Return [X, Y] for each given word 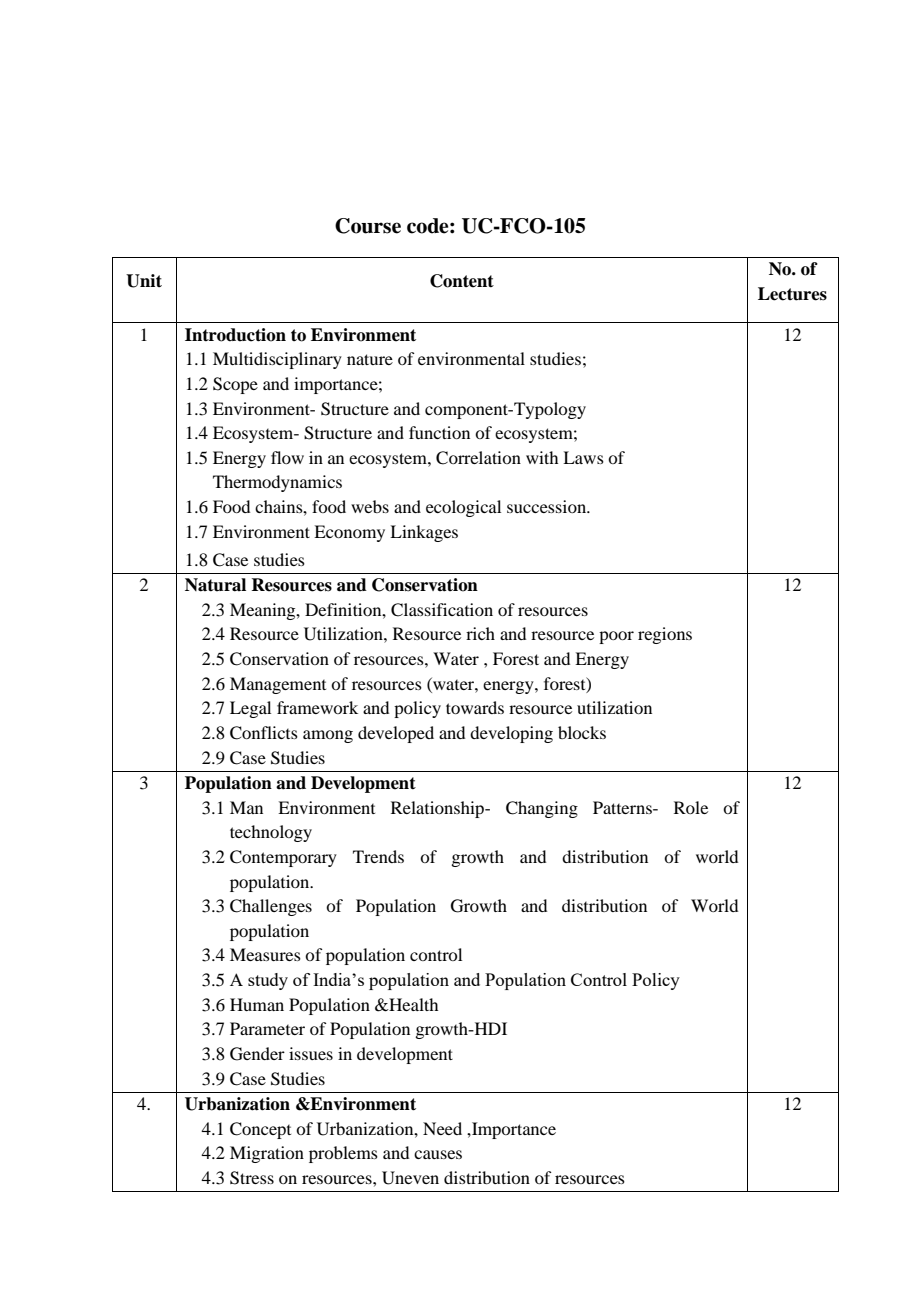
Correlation [478, 458]
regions [665, 635]
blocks [582, 732]
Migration [267, 1154]
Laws [583, 457]
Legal [250, 709]
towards [475, 707]
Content [462, 281]
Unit [144, 281]
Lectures [792, 294]
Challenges [271, 907]
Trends [378, 856]
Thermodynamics [277, 483]
